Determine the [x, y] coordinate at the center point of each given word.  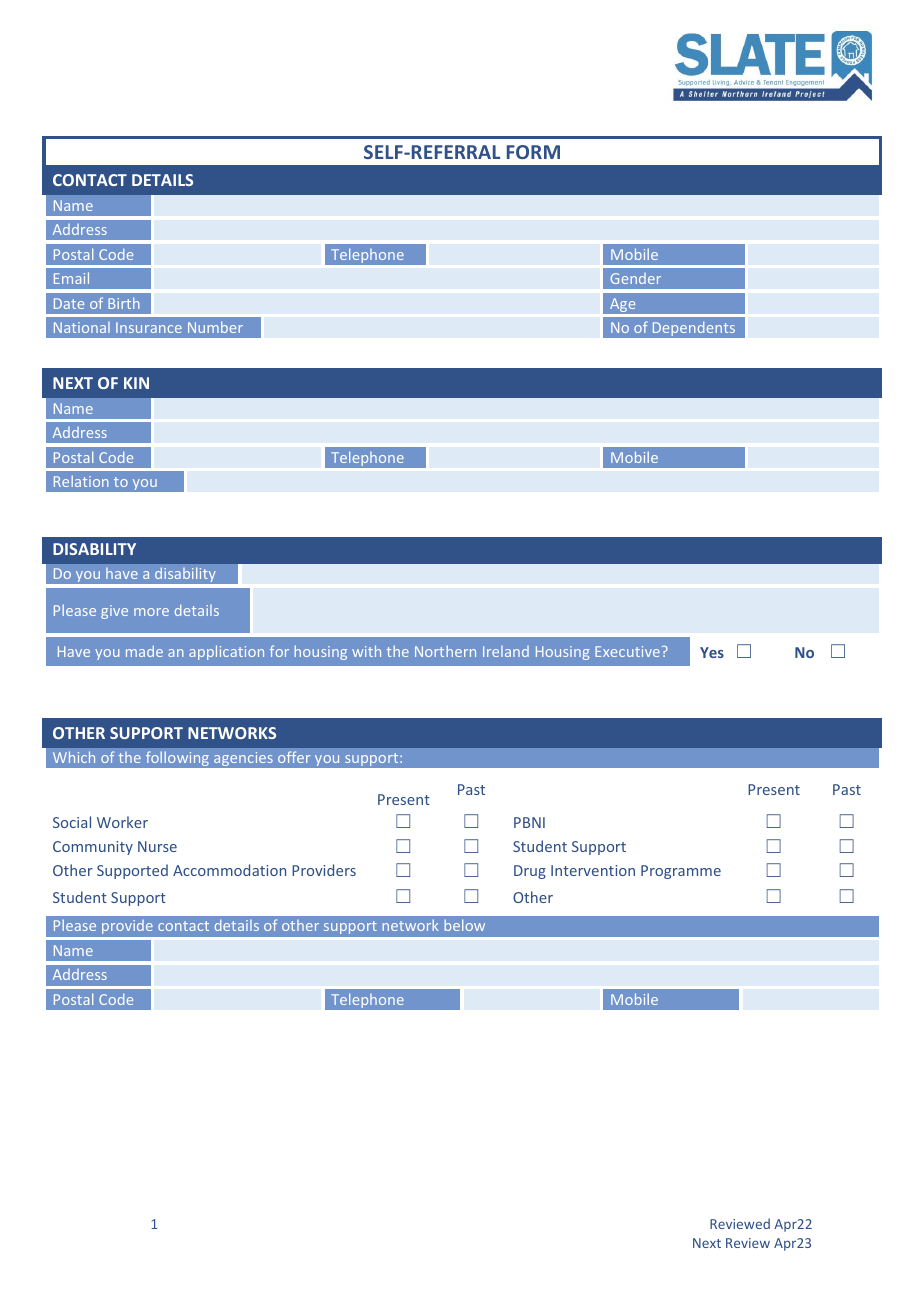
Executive [627, 651]
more [151, 612]
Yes [712, 652]
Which [74, 757]
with [366, 651]
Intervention [593, 870]
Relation [81, 481]
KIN [136, 383]
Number [215, 327]
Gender [636, 278]
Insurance [149, 327]
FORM [533, 152]
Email [71, 278]
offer [294, 757]
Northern [445, 651]
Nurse [157, 846]
